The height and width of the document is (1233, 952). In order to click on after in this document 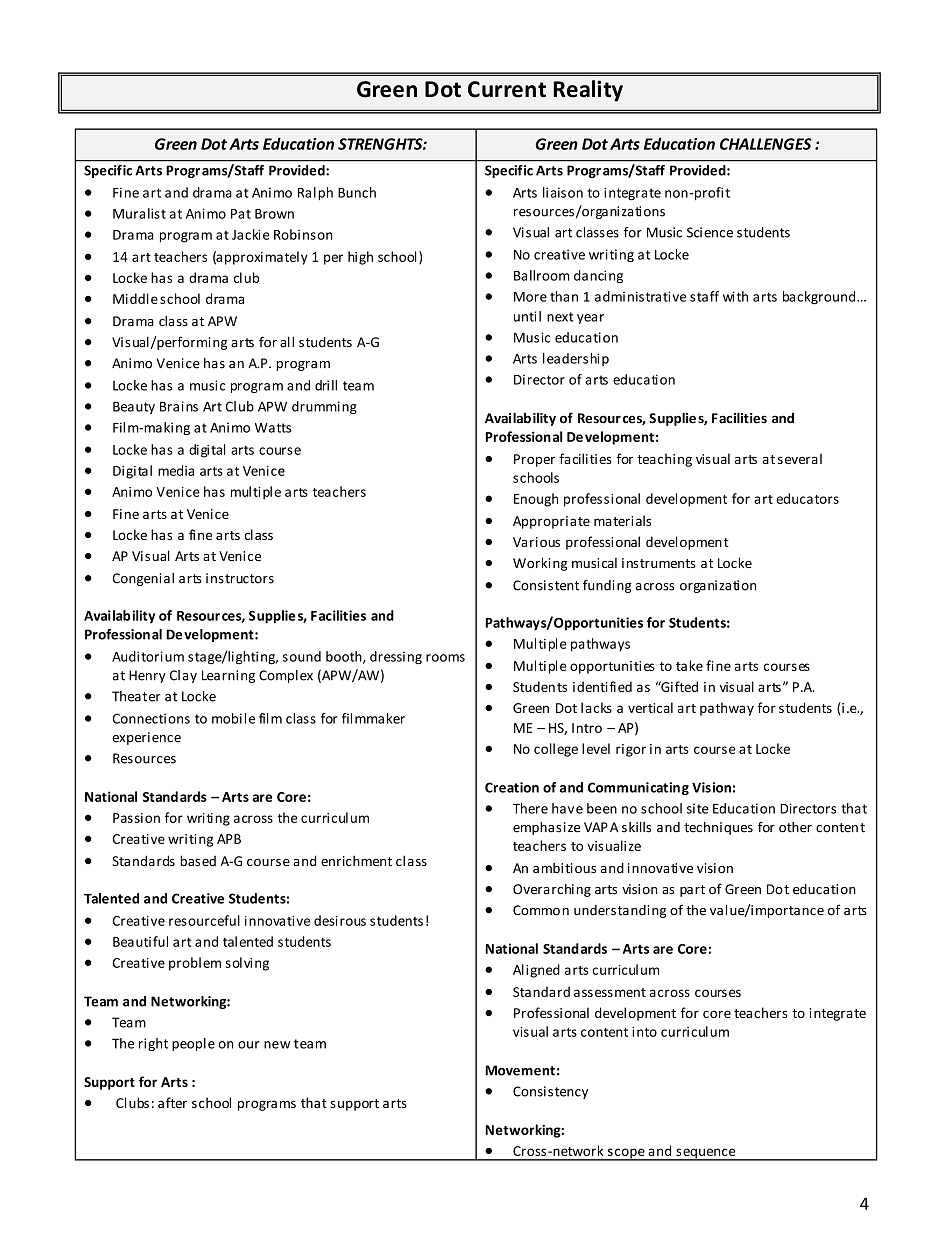, I will do `click(172, 1102)`.
